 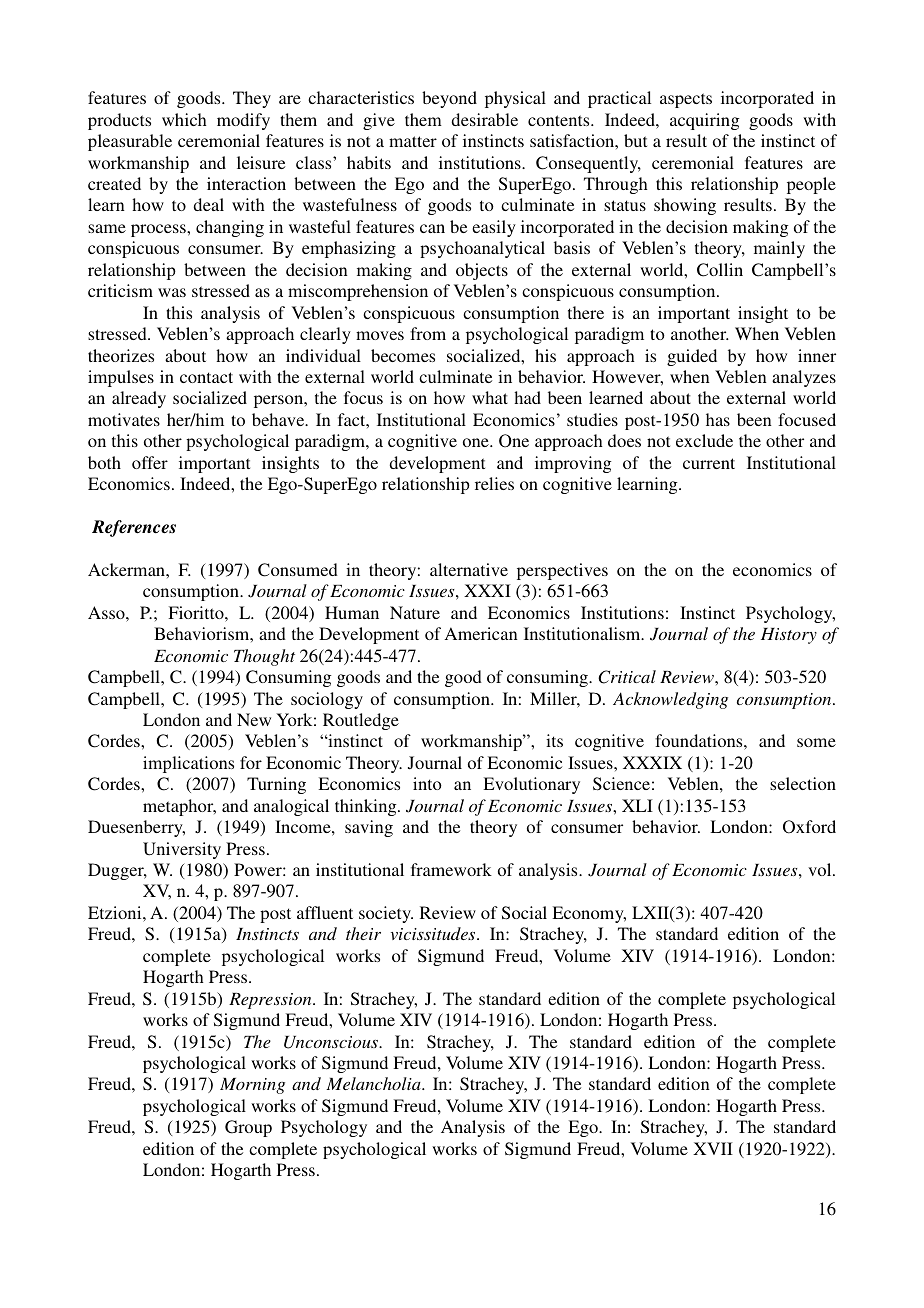 What do you see at coordinates (184, 119) in the screenshot?
I see `which` at bounding box center [184, 119].
